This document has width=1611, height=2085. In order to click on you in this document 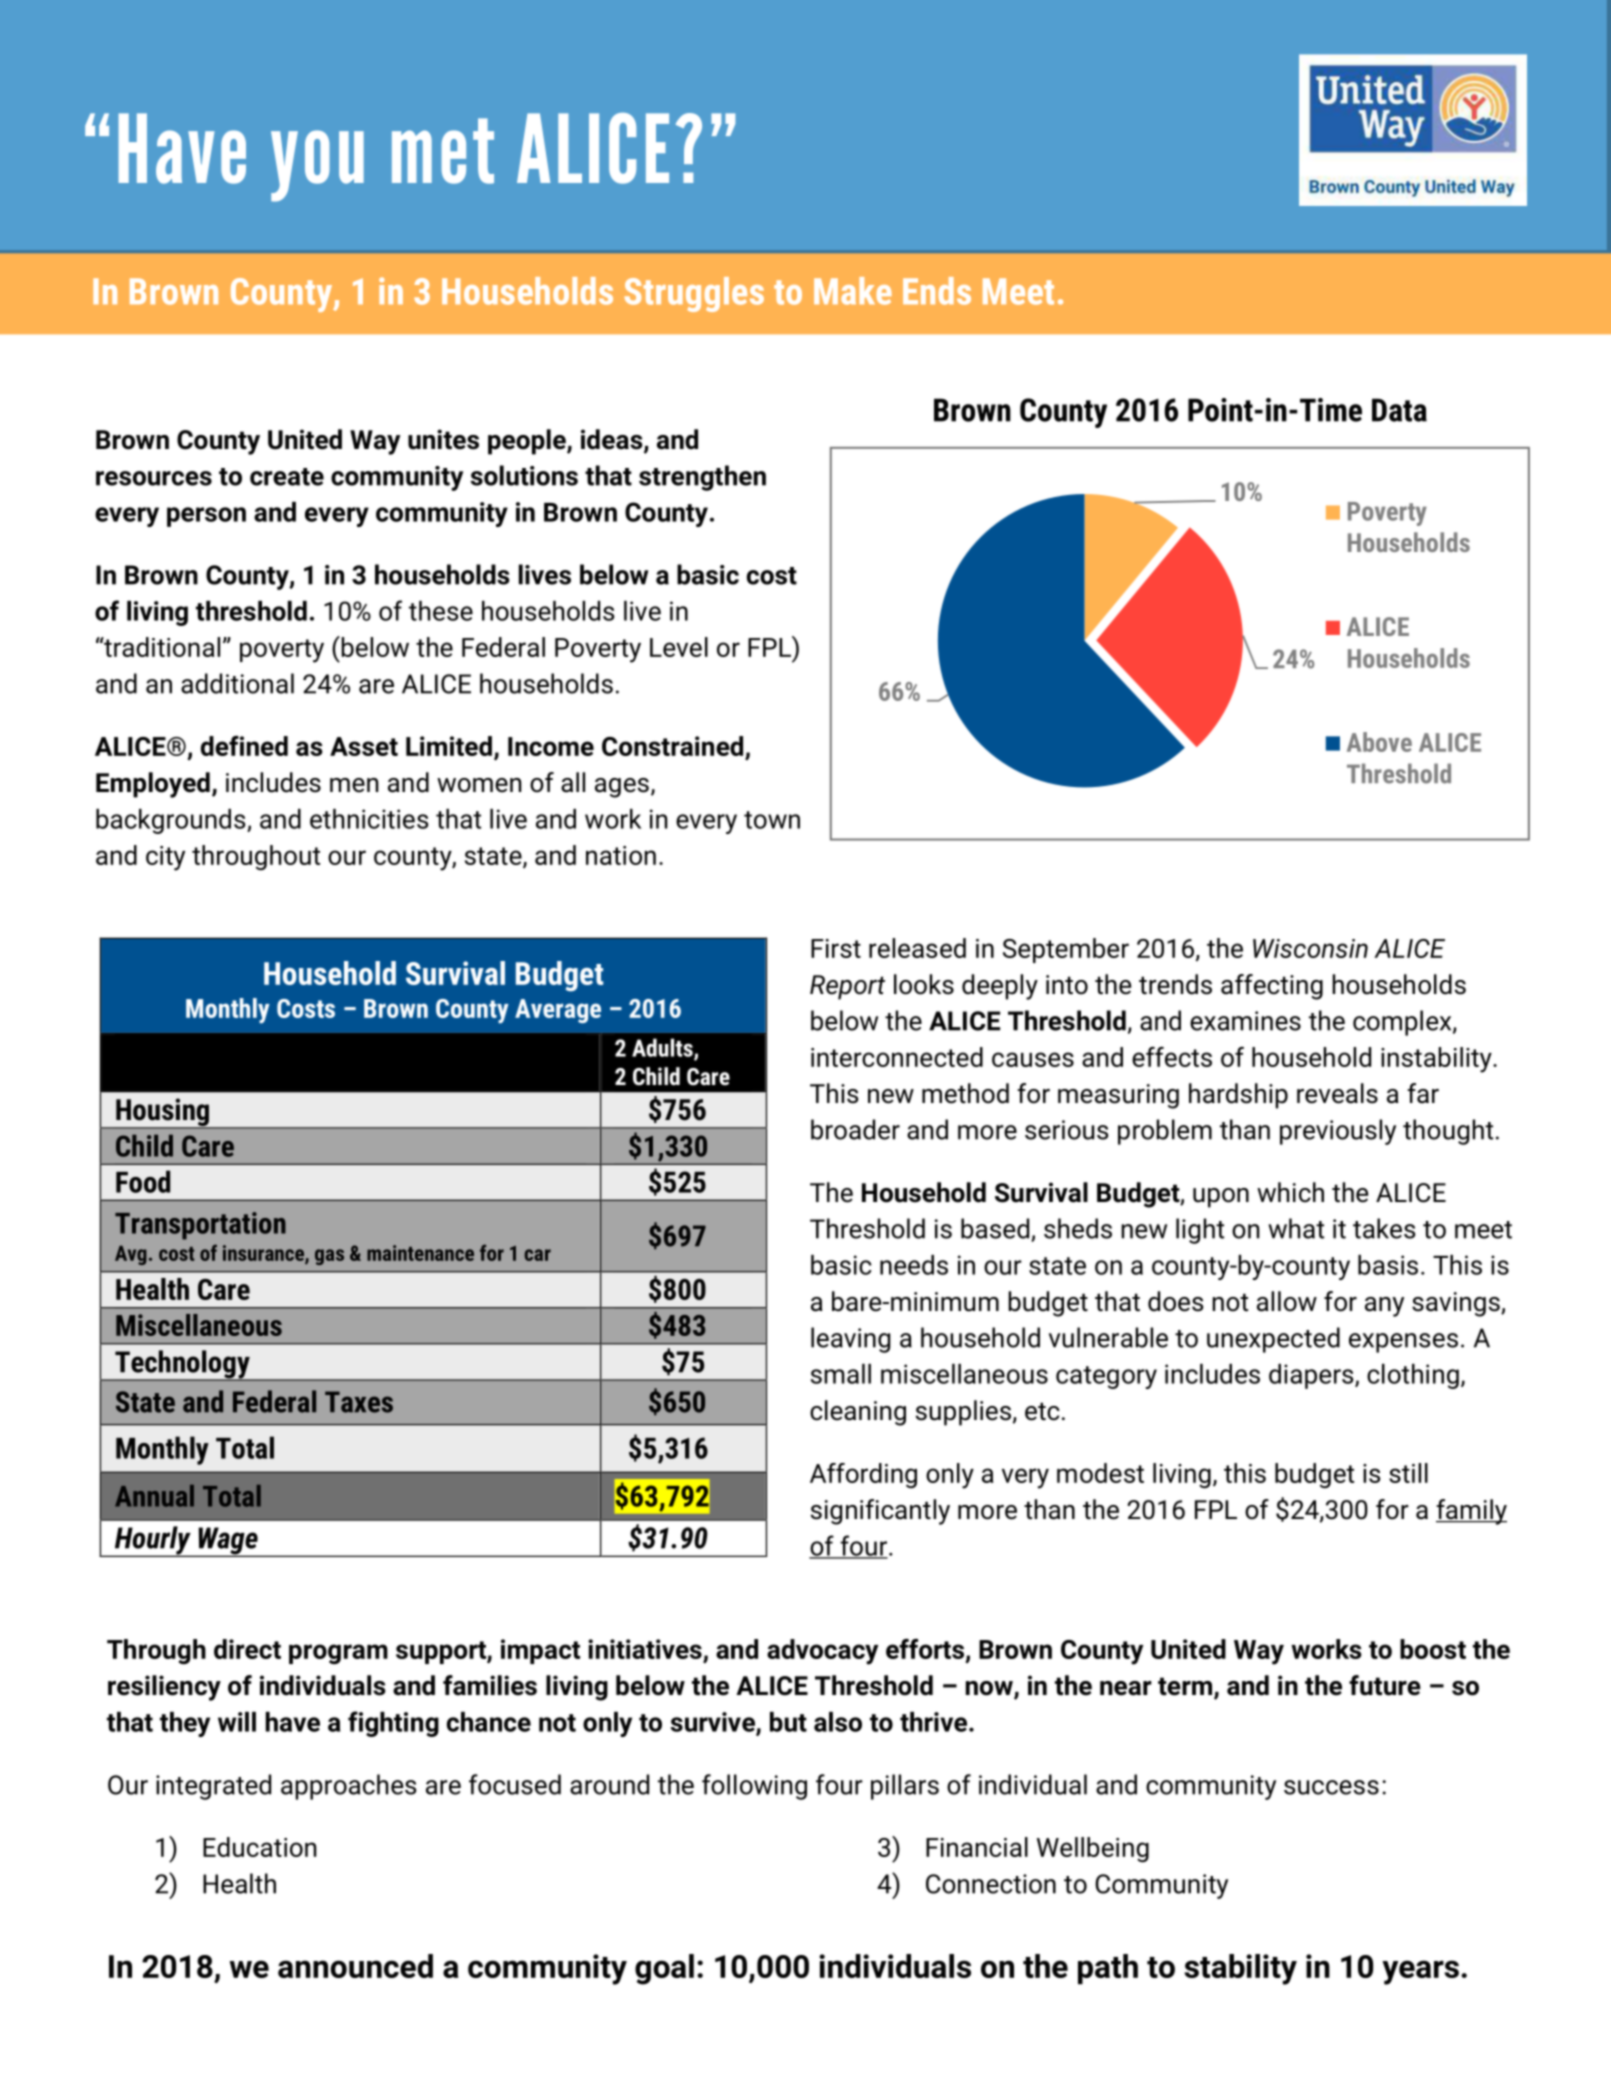, I will do `click(317, 166)`.
